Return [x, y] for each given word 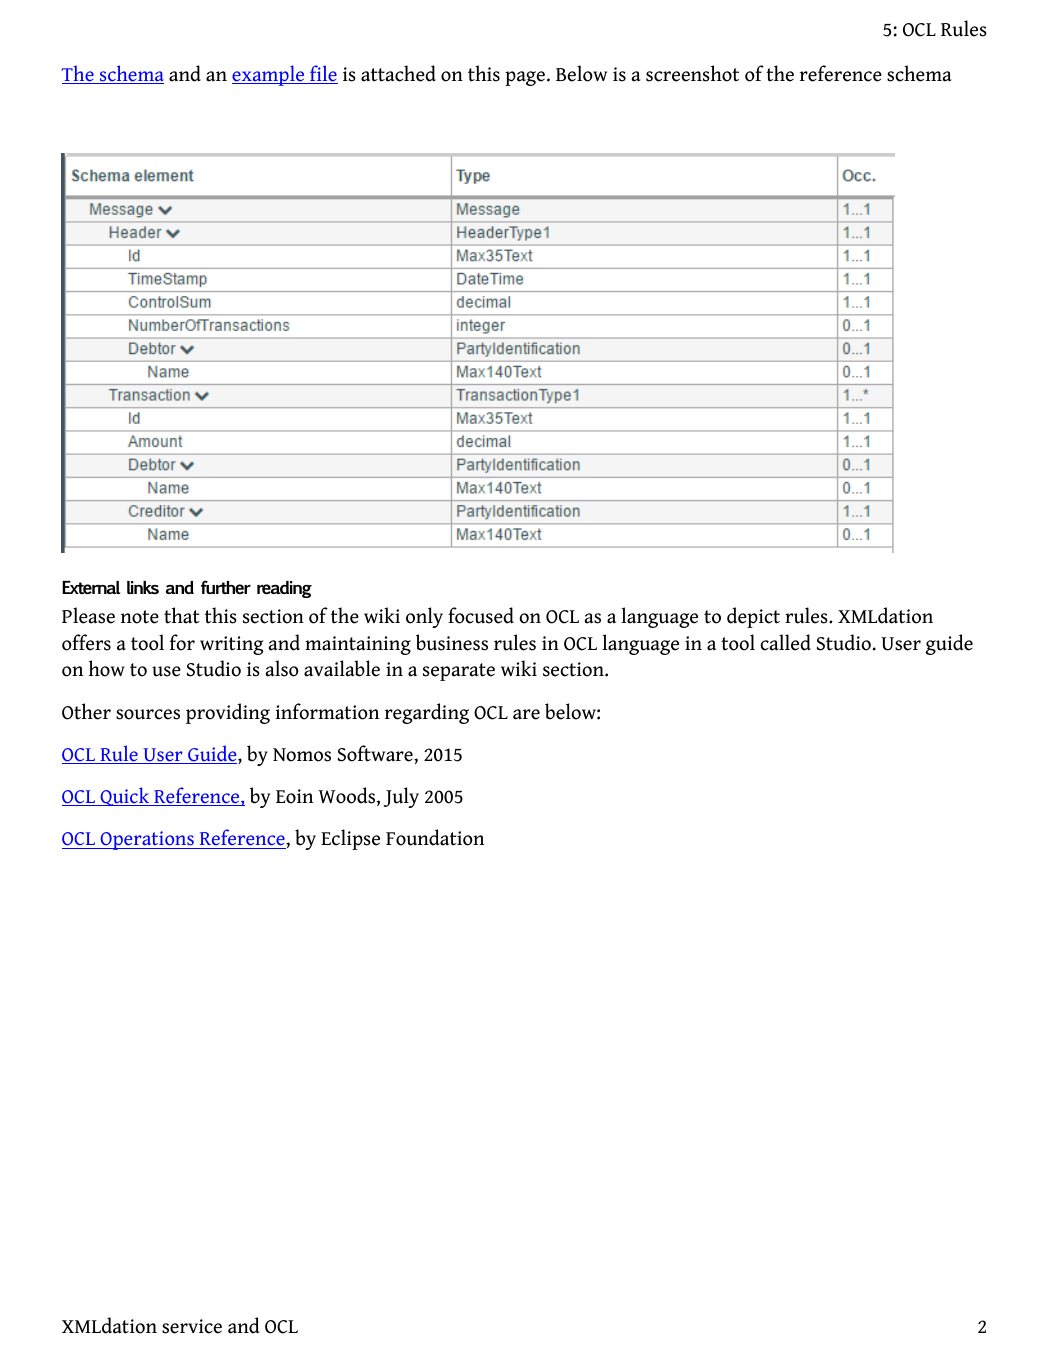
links [143, 587]
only [424, 617]
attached [398, 73]
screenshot [692, 73]
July [401, 797]
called [785, 642]
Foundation [435, 837]
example [269, 75]
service [192, 1326]
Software [376, 753]
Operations [147, 840]
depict [753, 617]
